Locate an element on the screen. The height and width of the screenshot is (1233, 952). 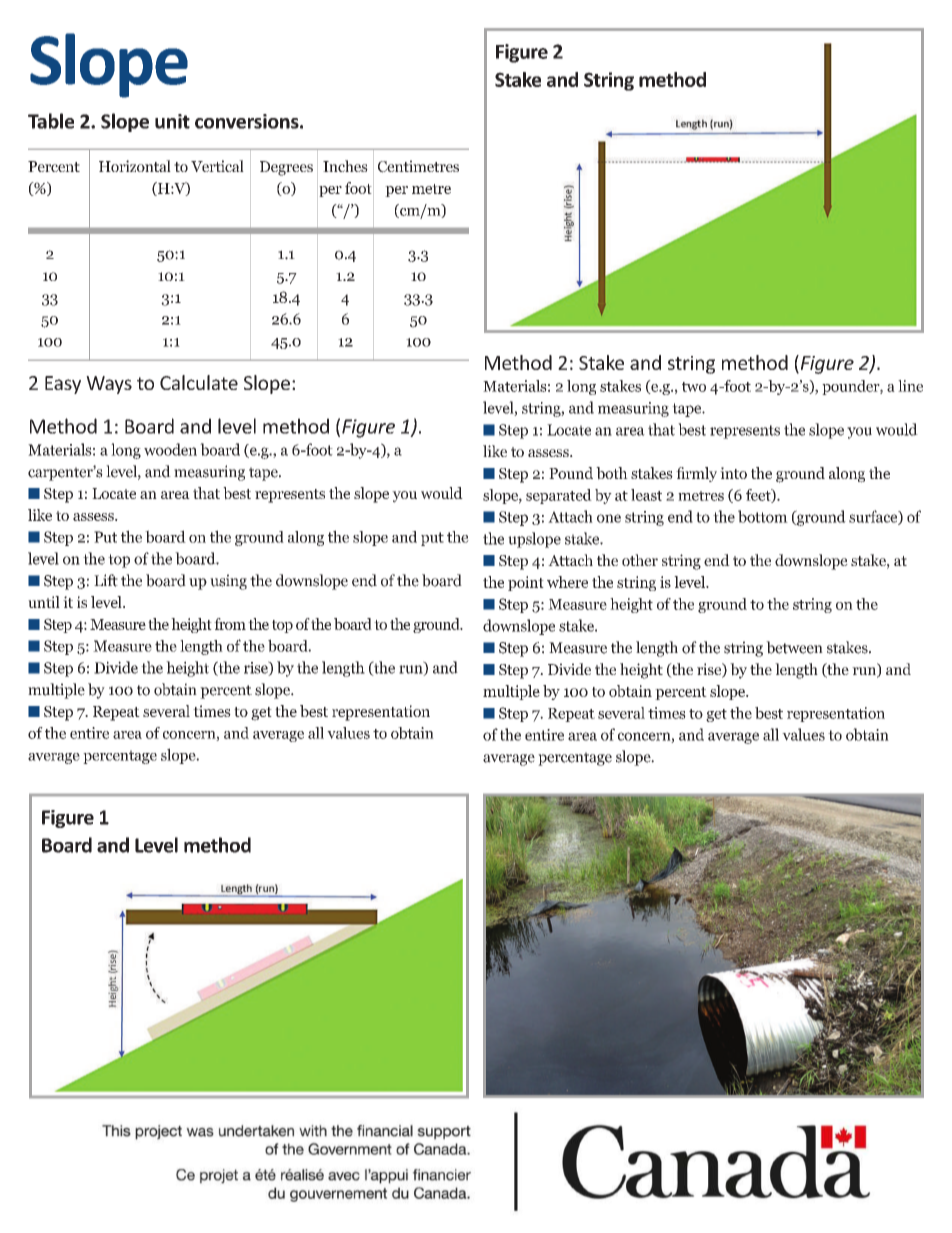
Calculate is located at coordinates (199, 382).
